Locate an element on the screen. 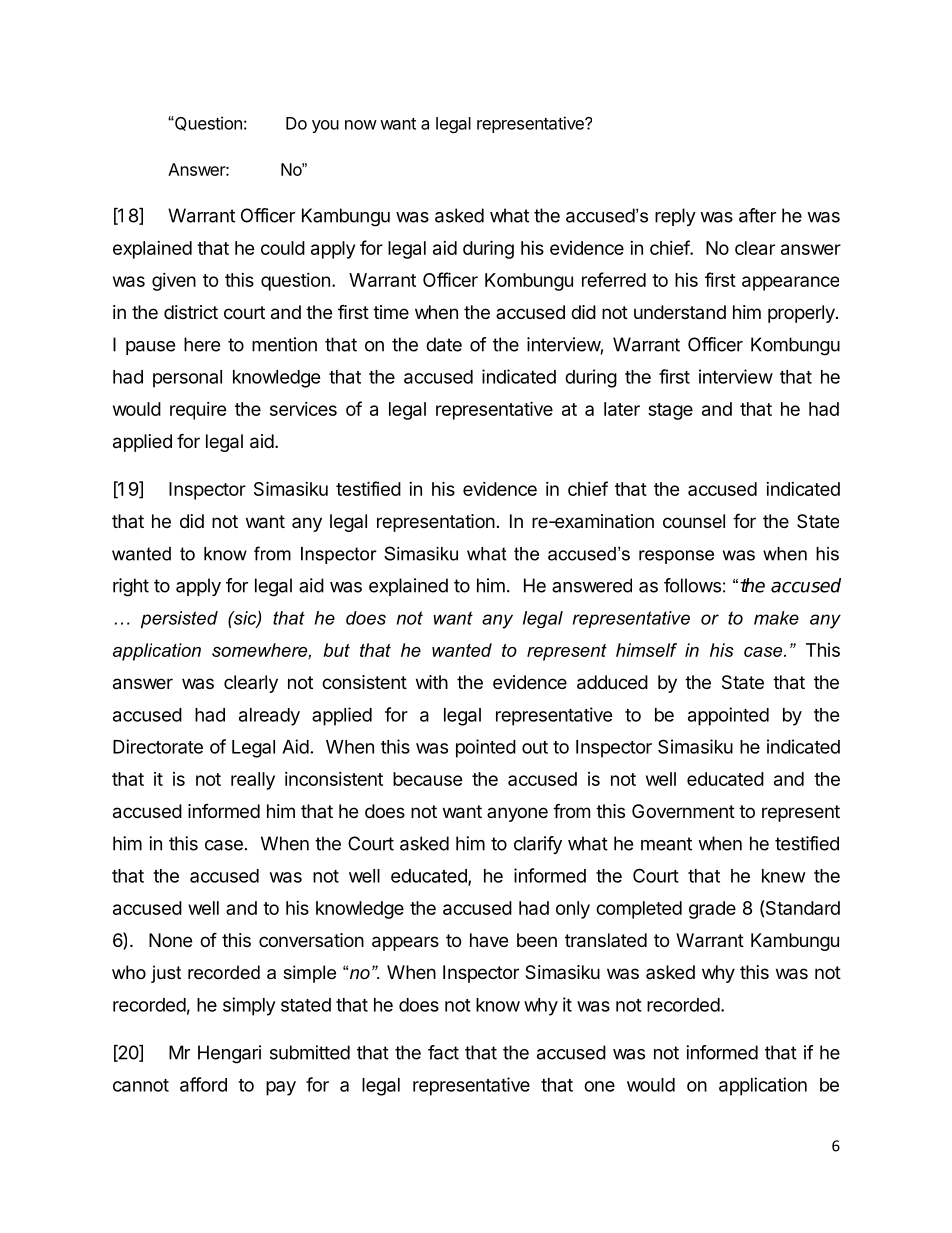  you is located at coordinates (325, 126).
